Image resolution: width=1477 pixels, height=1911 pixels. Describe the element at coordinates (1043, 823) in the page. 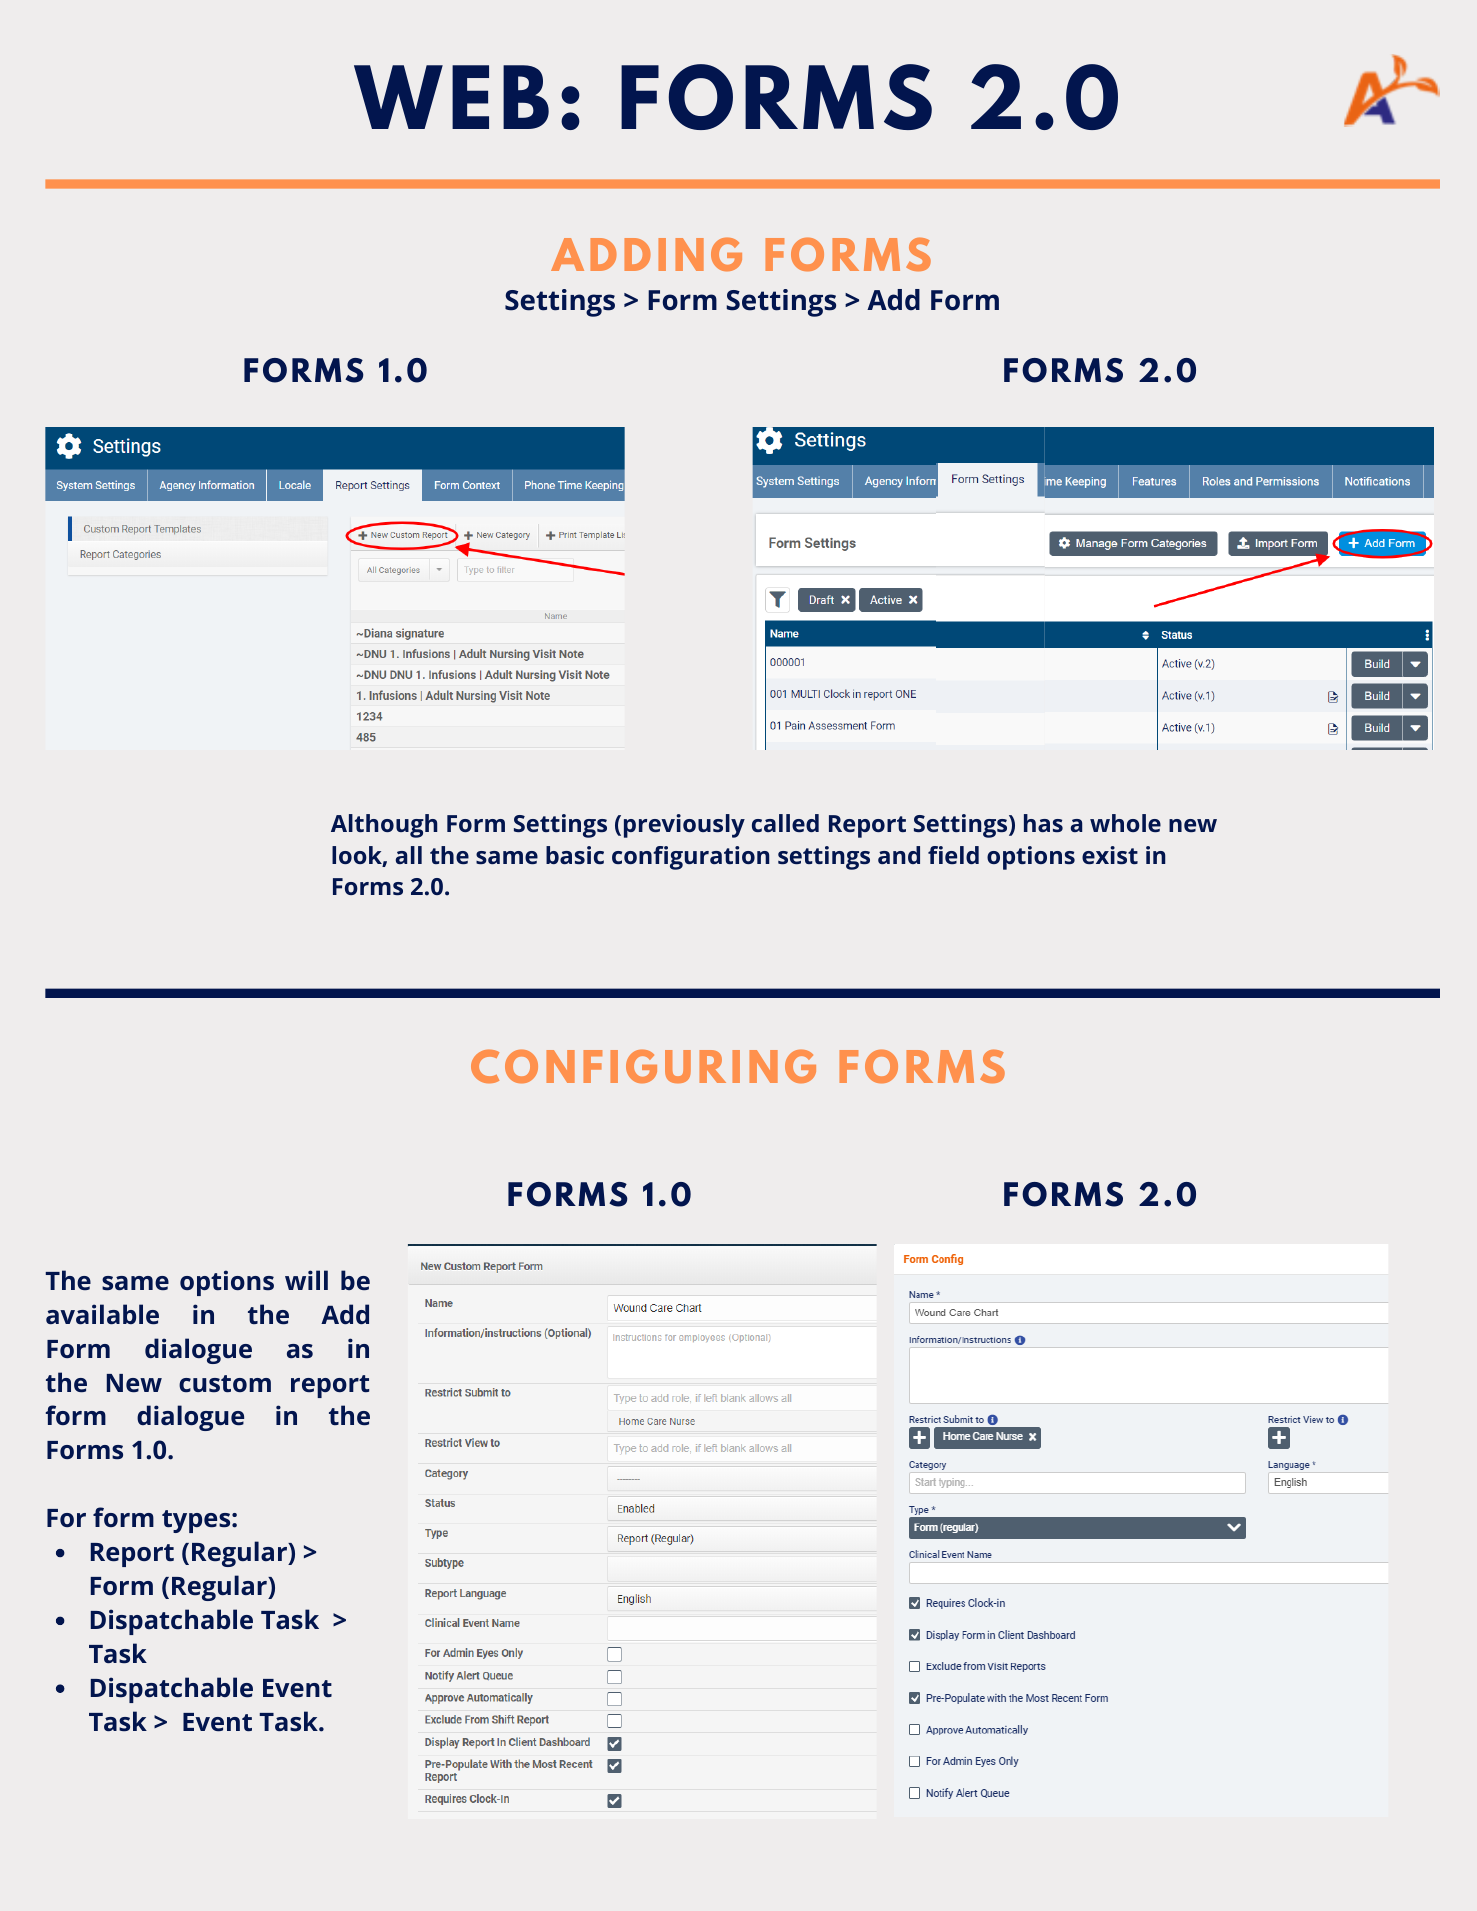

I see `has` at that location.
